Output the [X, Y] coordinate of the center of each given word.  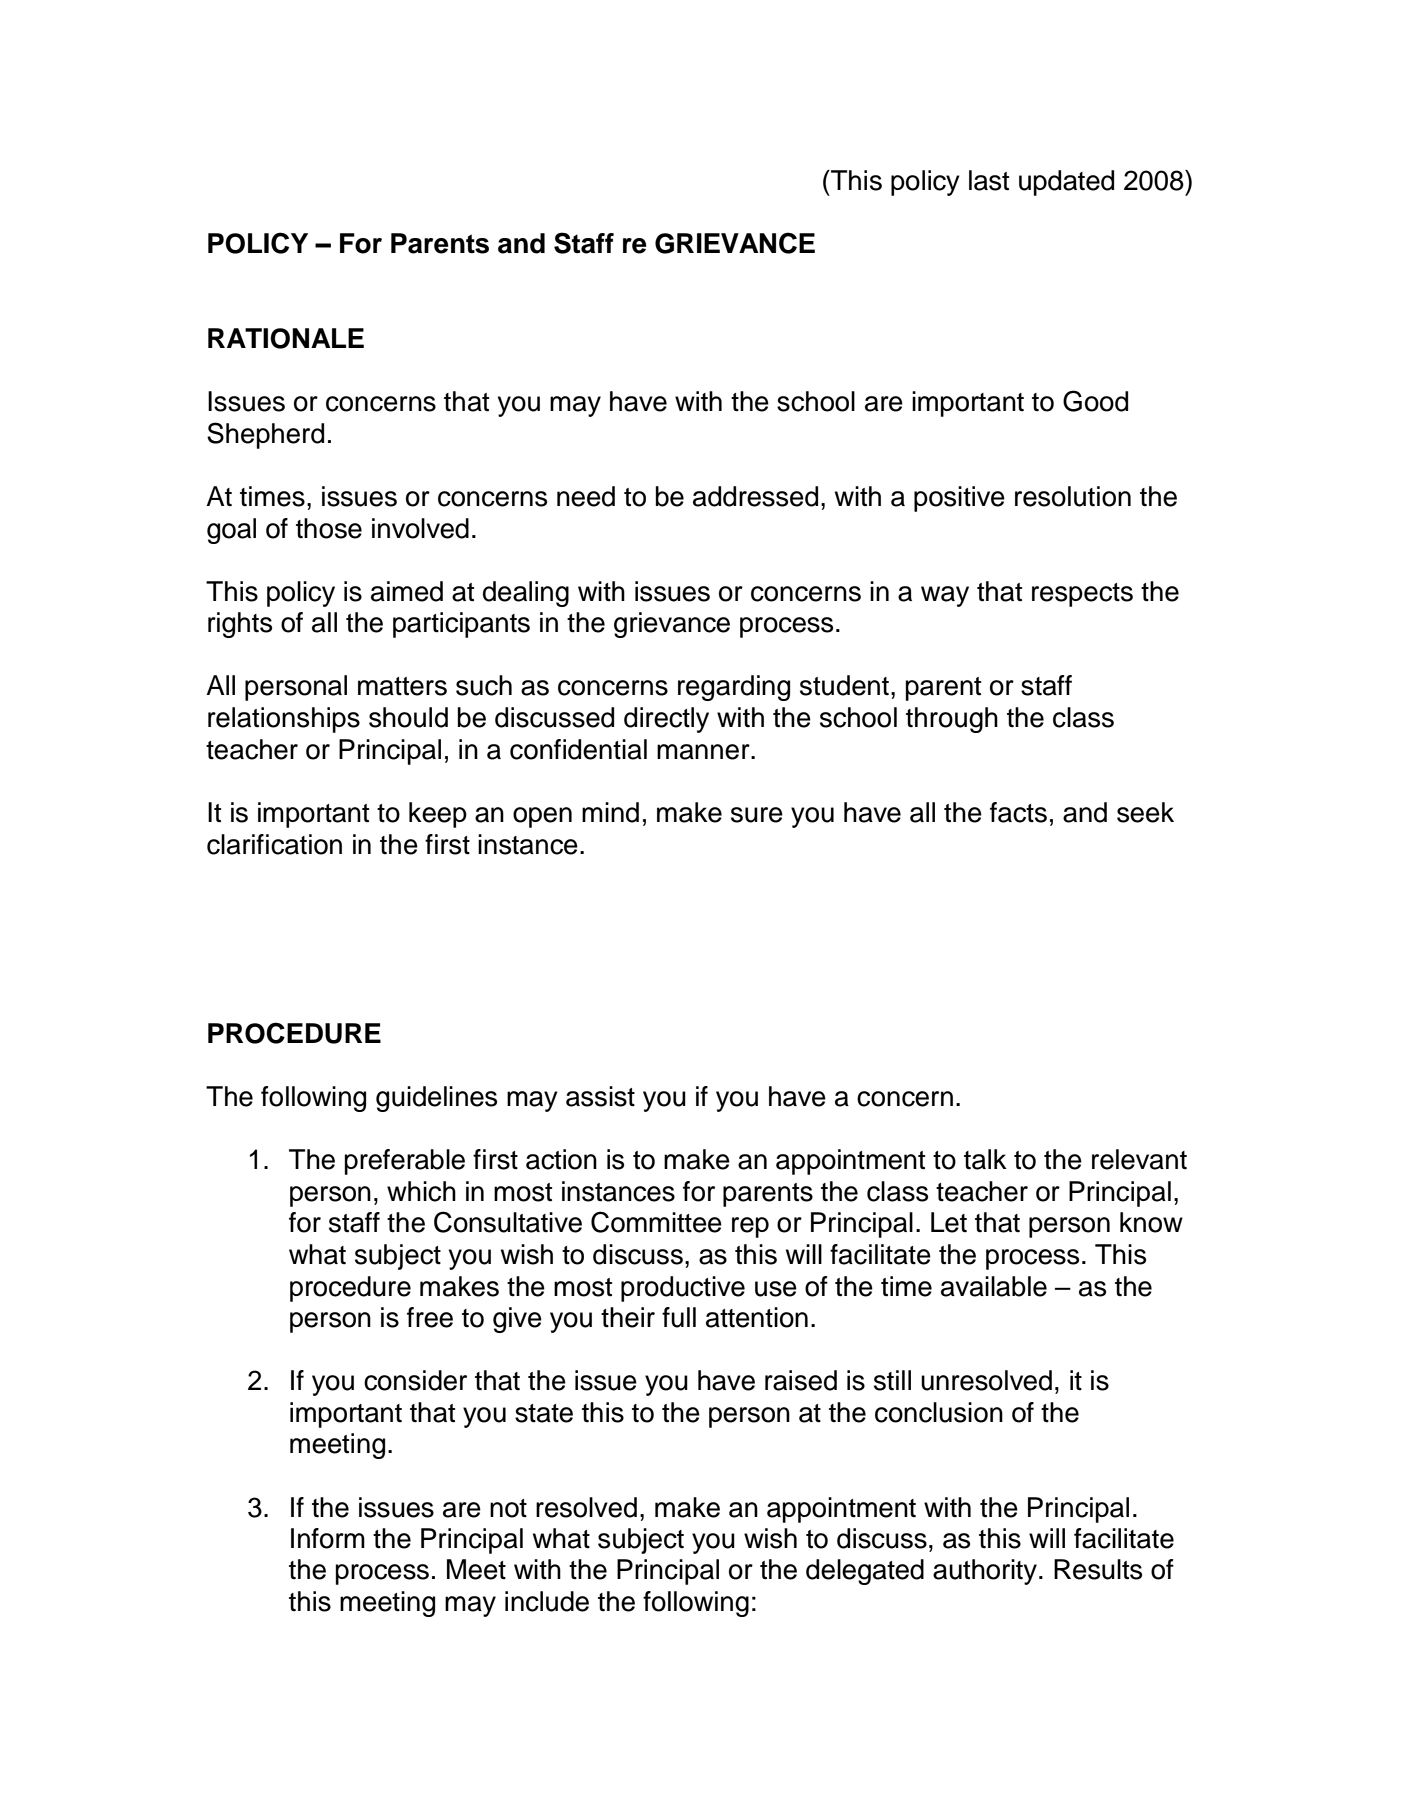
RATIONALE [286, 338]
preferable [404, 1162]
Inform [328, 1538]
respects [1082, 595]
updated [1066, 183]
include [547, 1601]
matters [402, 686]
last [989, 180]
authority [986, 1572]
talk [985, 1159]
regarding [734, 688]
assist [600, 1096]
